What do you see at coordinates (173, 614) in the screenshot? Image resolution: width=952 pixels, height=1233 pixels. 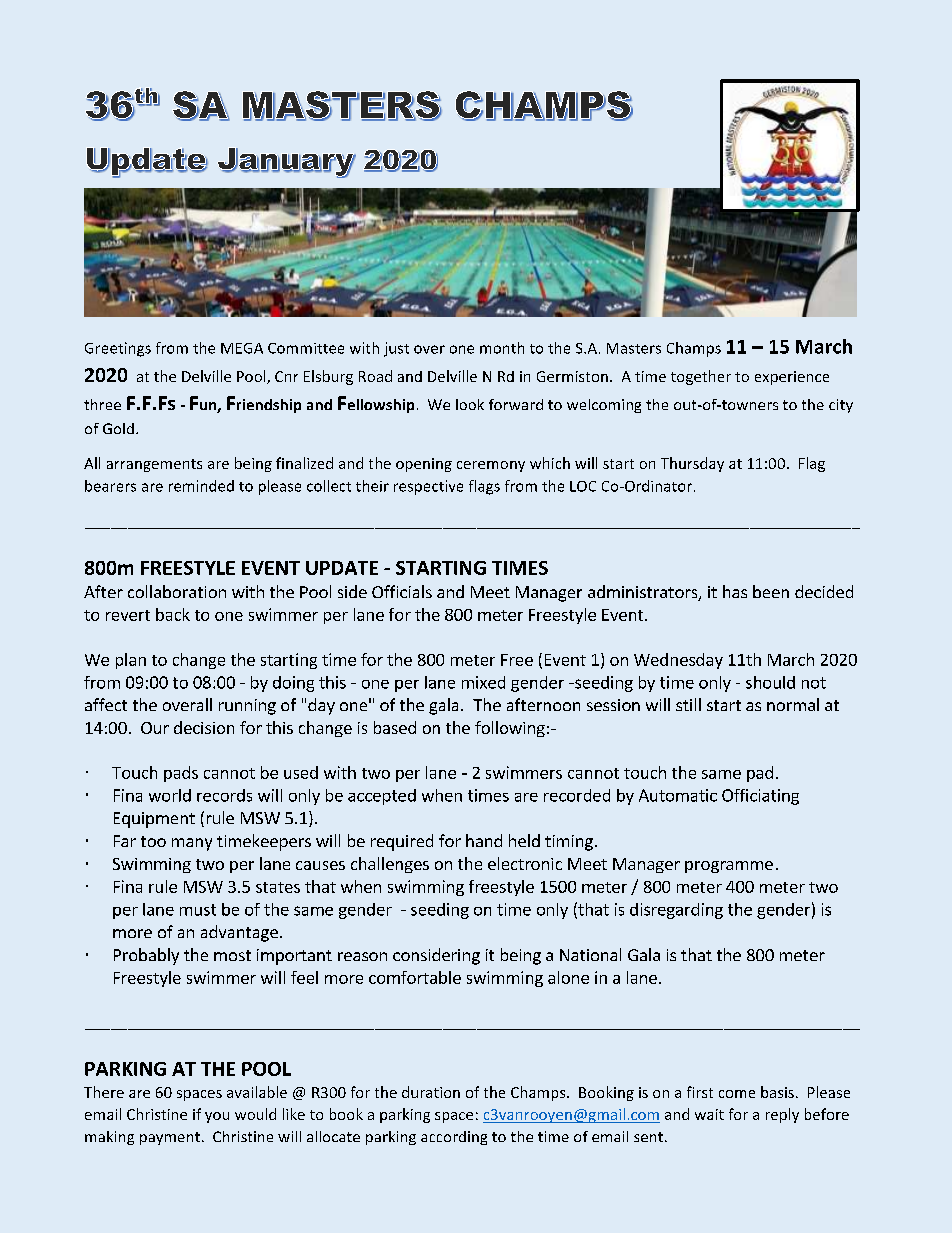 I see `back` at bounding box center [173, 614].
